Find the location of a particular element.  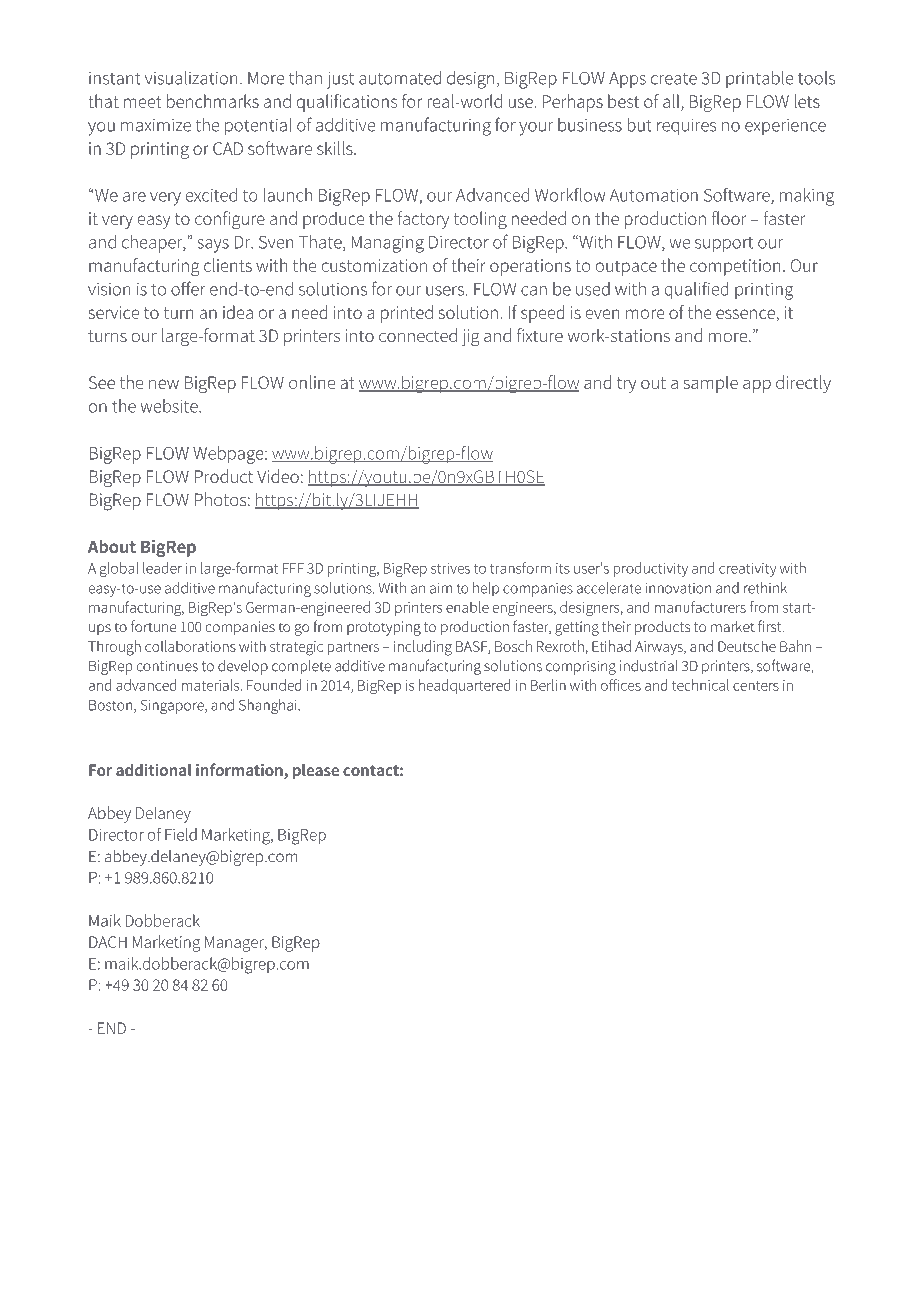

Manager is located at coordinates (235, 944).
